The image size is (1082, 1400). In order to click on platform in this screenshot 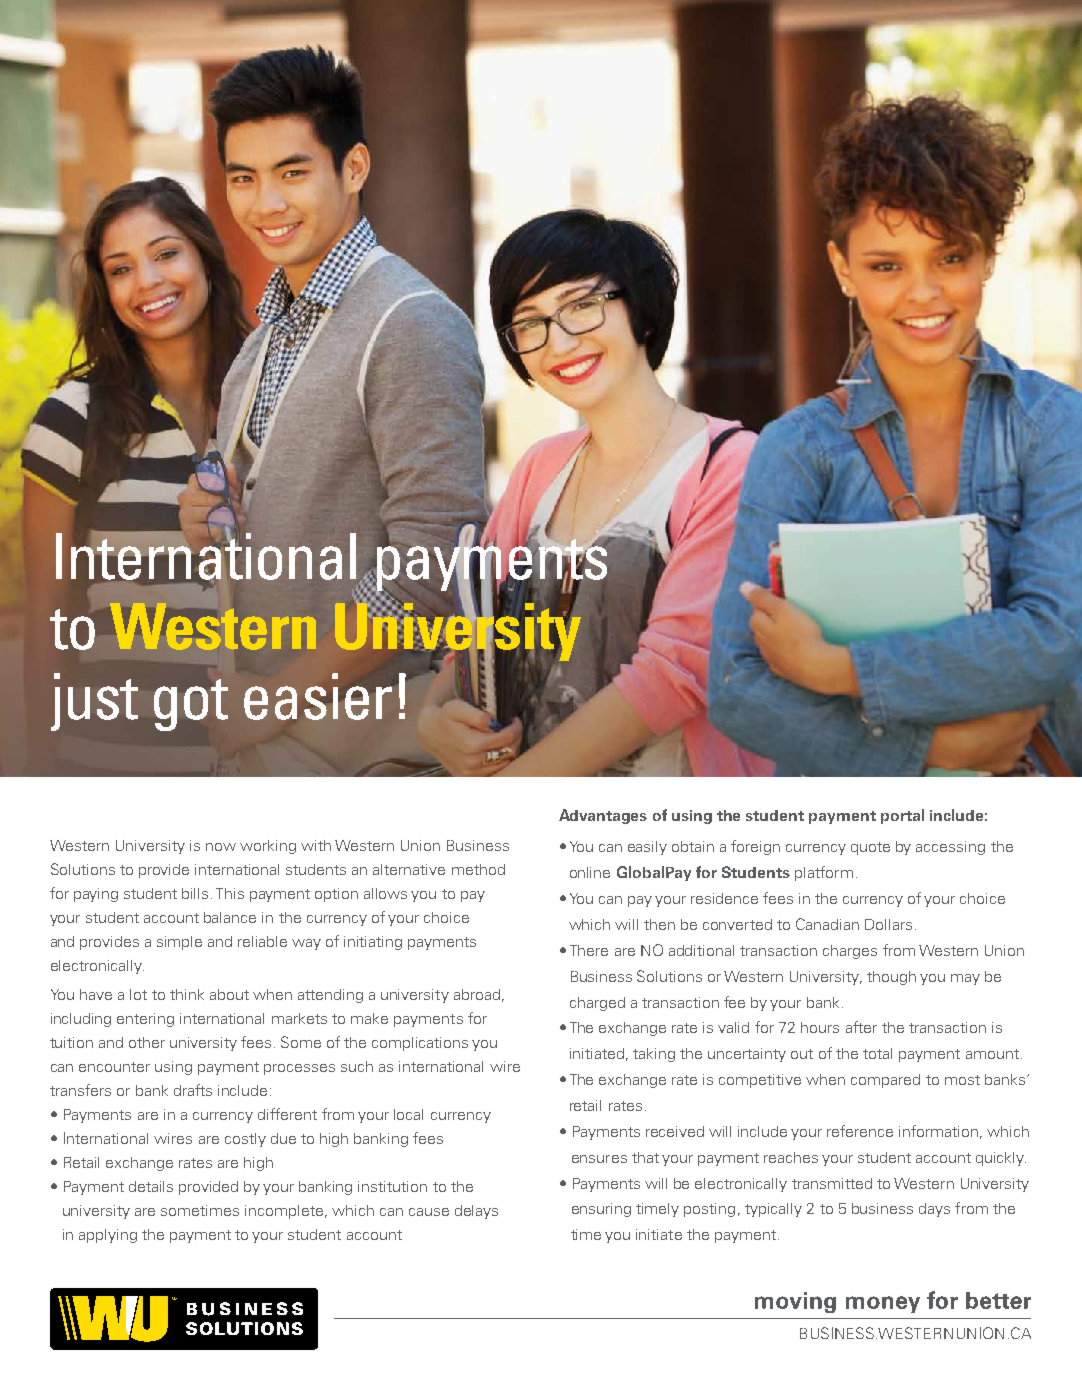, I will do `click(824, 873)`.
